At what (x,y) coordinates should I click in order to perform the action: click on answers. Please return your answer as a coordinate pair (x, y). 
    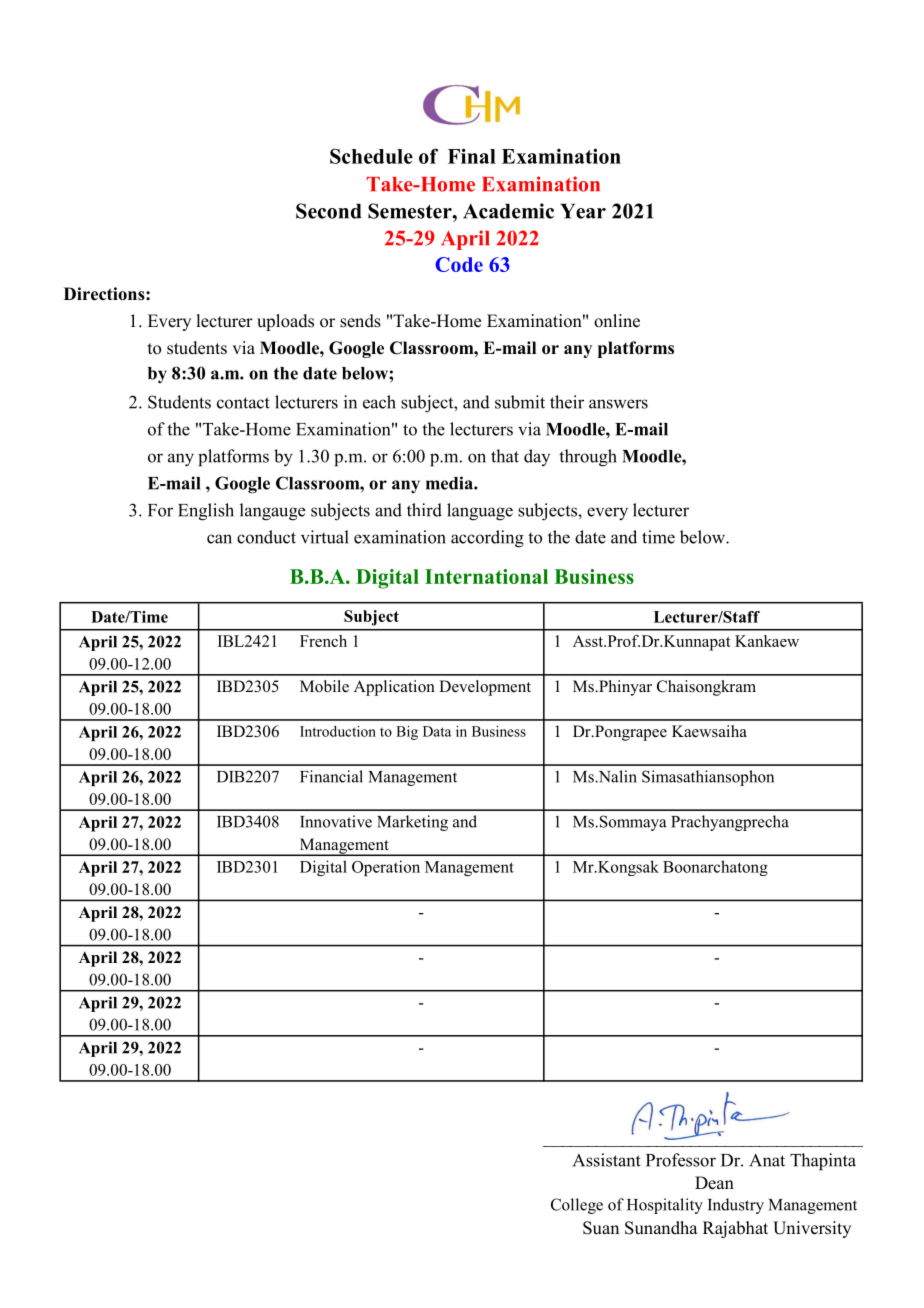
    Looking at the image, I should click on (618, 404).
